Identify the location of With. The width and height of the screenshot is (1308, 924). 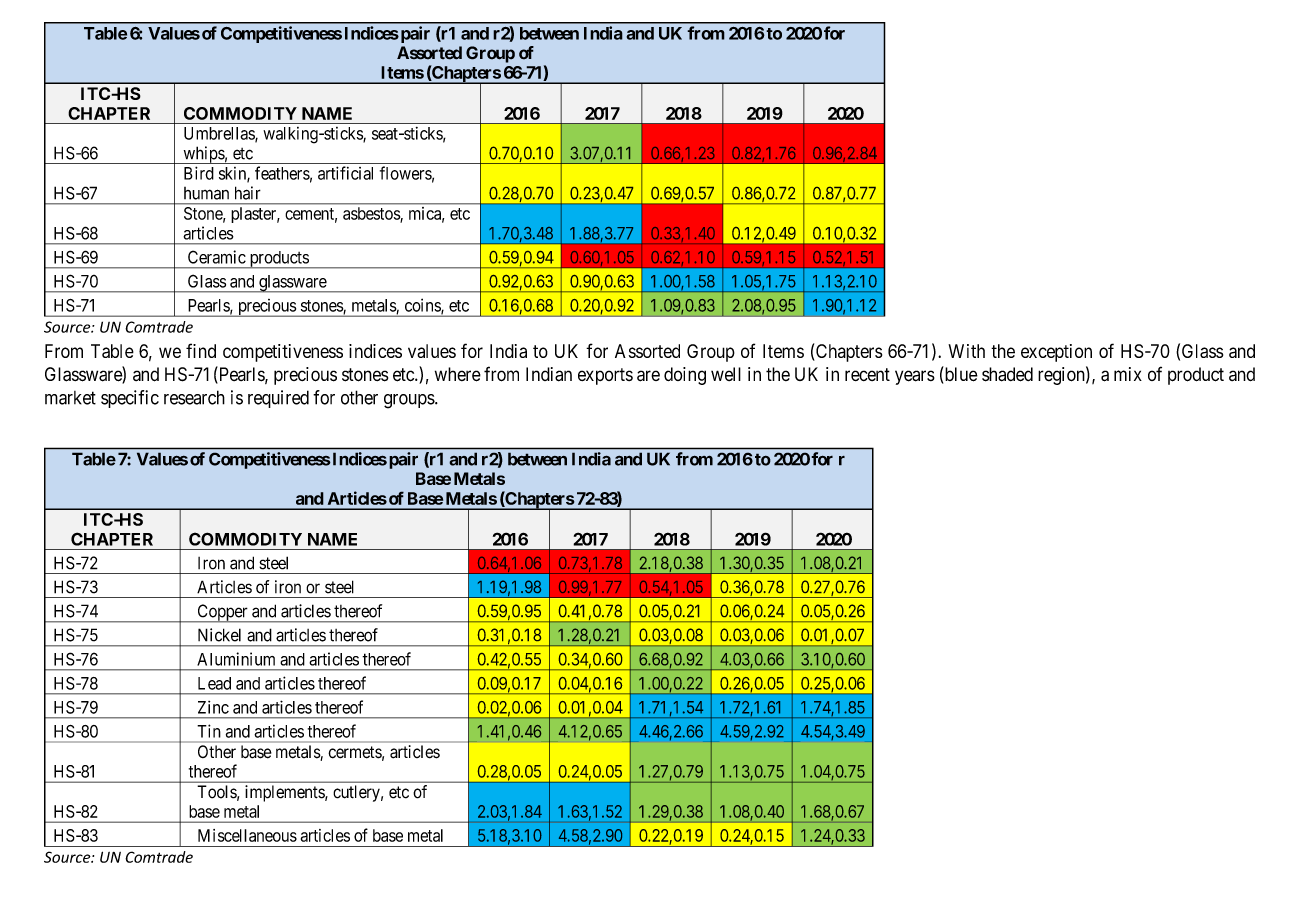
(966, 351).
